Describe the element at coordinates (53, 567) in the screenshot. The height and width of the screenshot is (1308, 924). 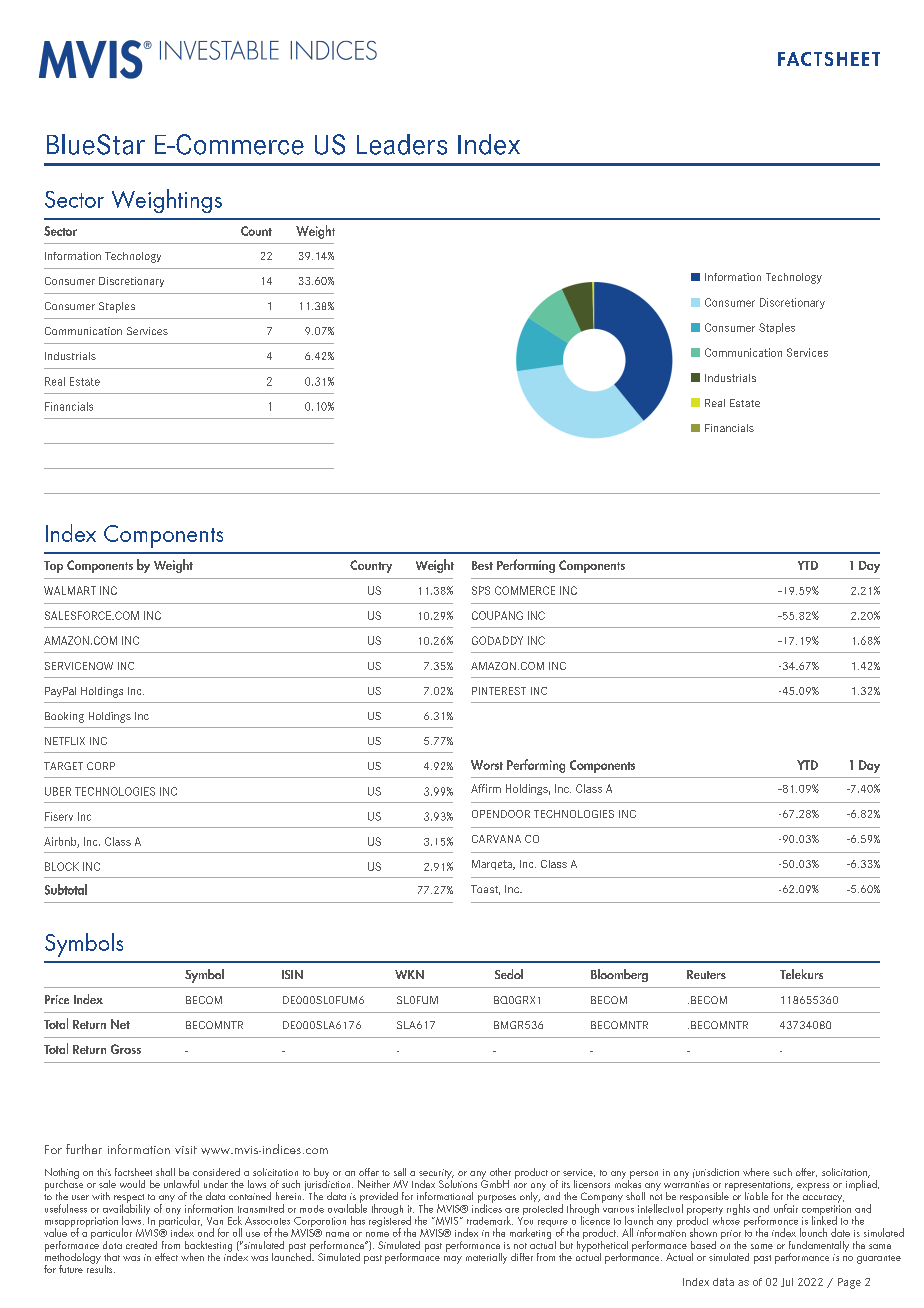
I see `Top` at that location.
